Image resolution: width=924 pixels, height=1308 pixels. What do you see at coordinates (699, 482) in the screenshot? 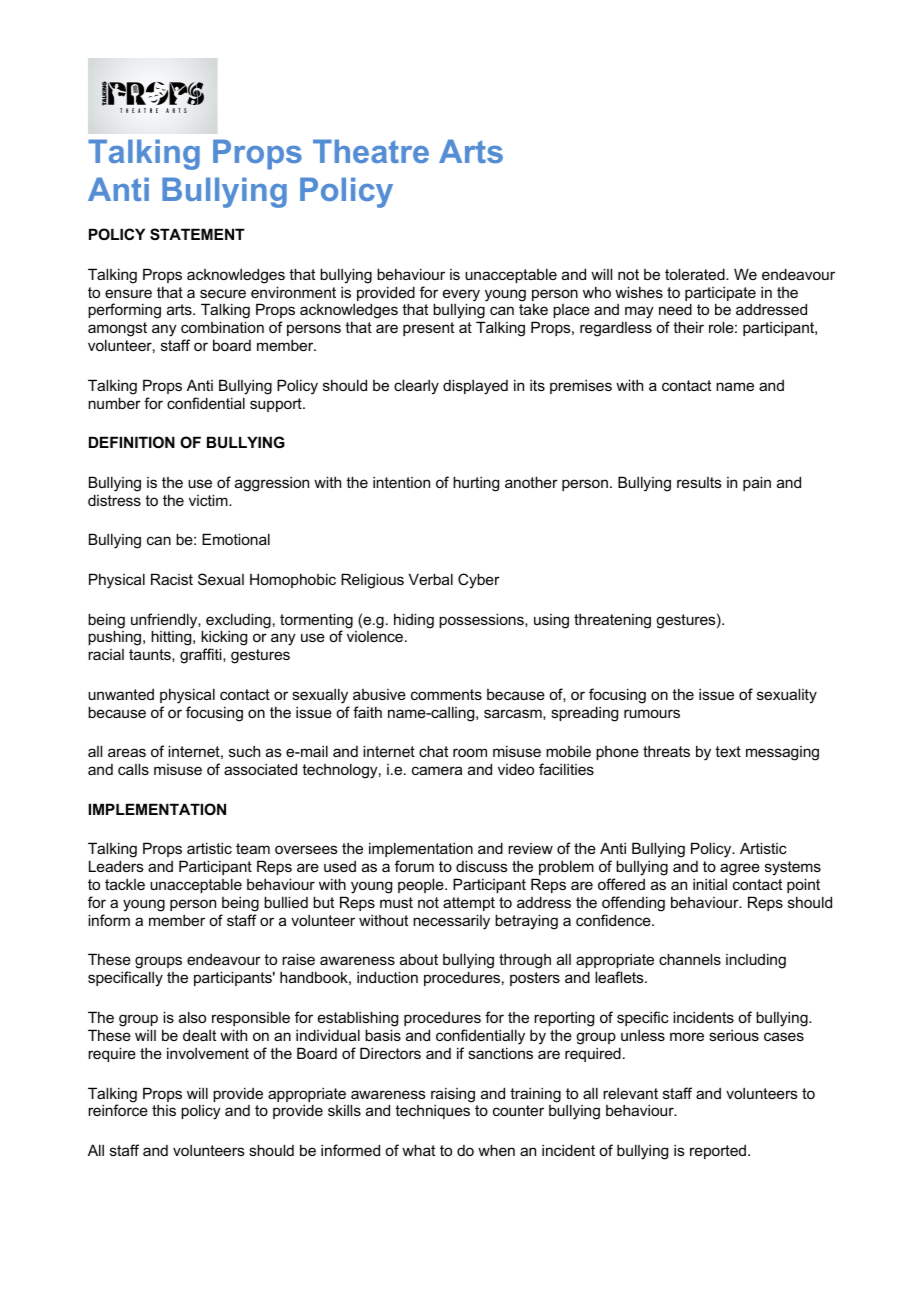
I see `results` at bounding box center [699, 482].
